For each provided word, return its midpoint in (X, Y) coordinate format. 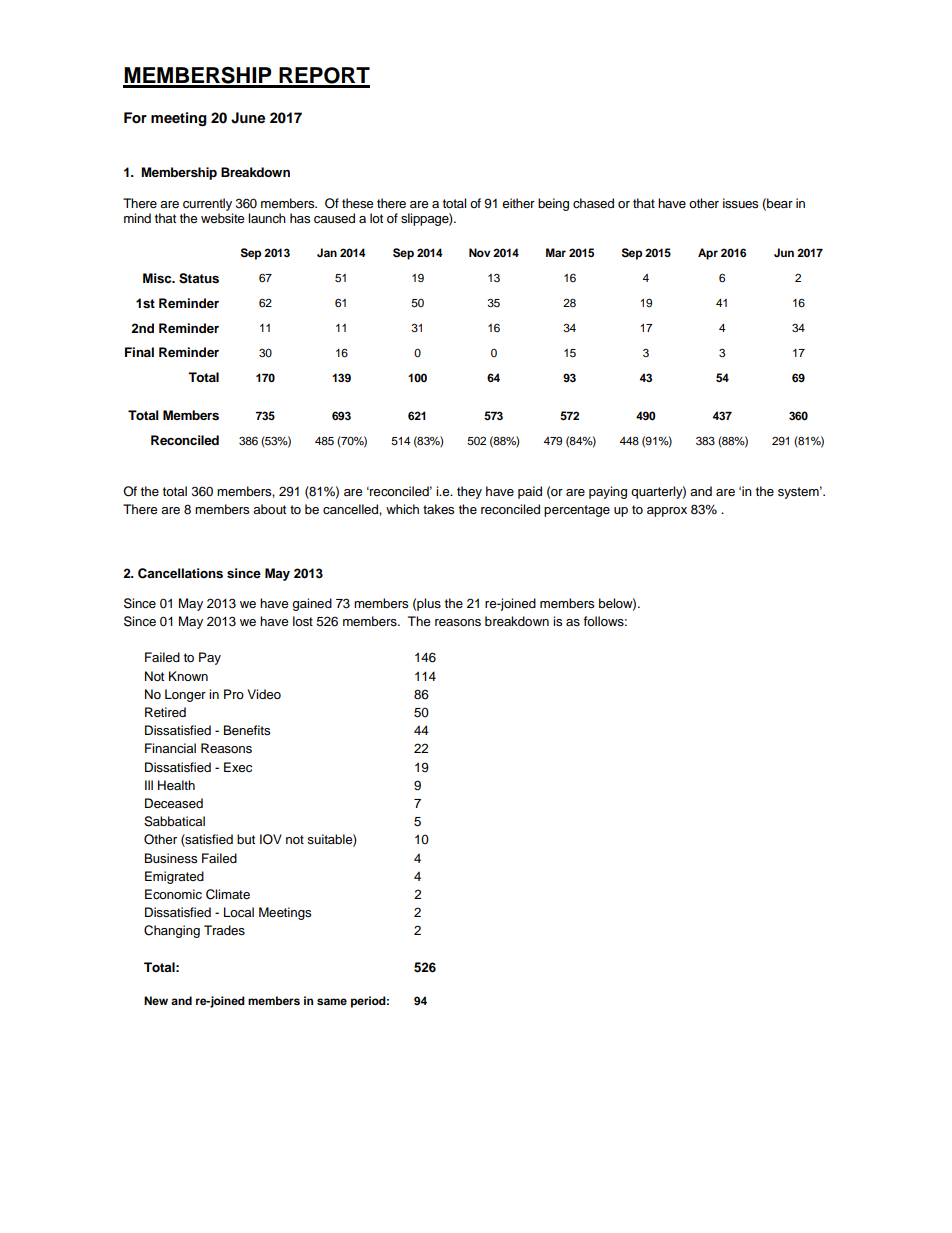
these (357, 203)
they (469, 492)
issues (740, 203)
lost (303, 621)
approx (667, 512)
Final (139, 352)
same (332, 1001)
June (248, 118)
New (156, 1000)
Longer (185, 695)
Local (239, 912)
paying (608, 492)
